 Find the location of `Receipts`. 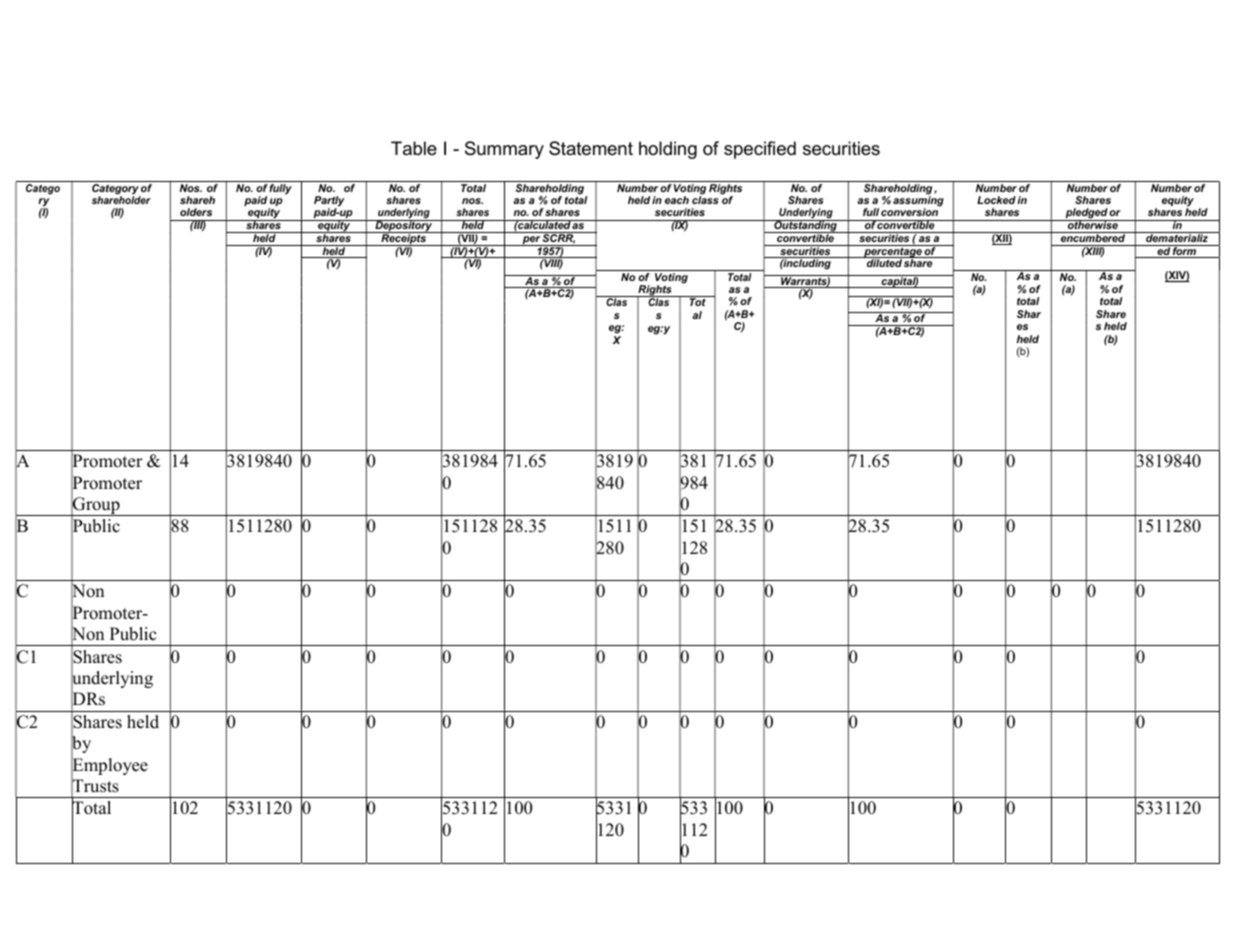

Receipts is located at coordinates (403, 239).
